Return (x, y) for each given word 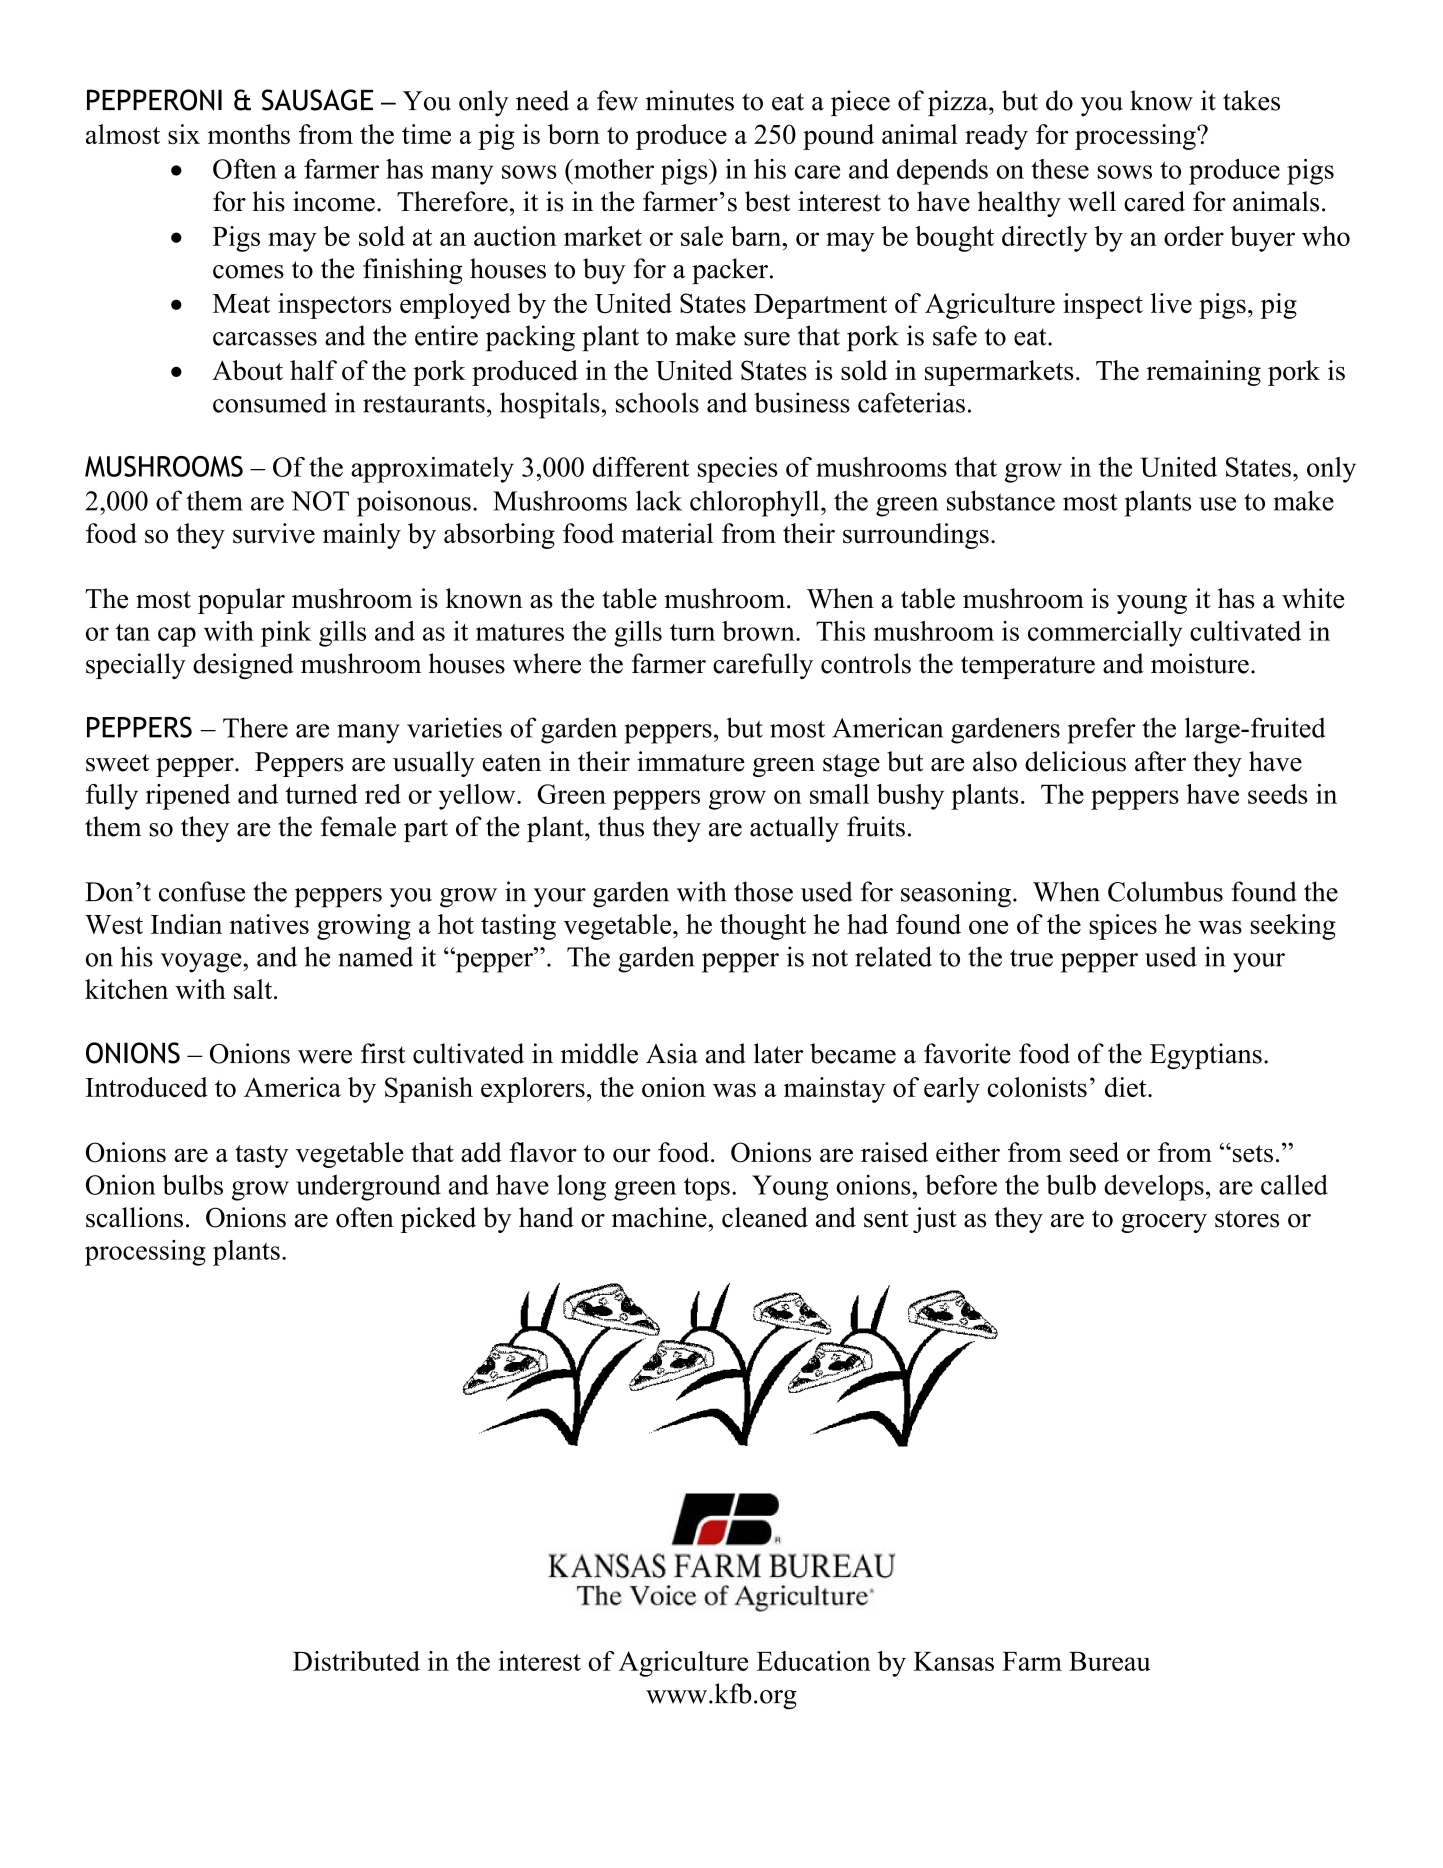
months (249, 134)
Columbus (1165, 891)
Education (814, 1661)
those (763, 891)
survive (274, 533)
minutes (690, 100)
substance (1001, 500)
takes (1251, 100)
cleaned (765, 1217)
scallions (134, 1217)
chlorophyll (756, 503)
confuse (202, 891)
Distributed (356, 1661)
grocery (1164, 1223)
